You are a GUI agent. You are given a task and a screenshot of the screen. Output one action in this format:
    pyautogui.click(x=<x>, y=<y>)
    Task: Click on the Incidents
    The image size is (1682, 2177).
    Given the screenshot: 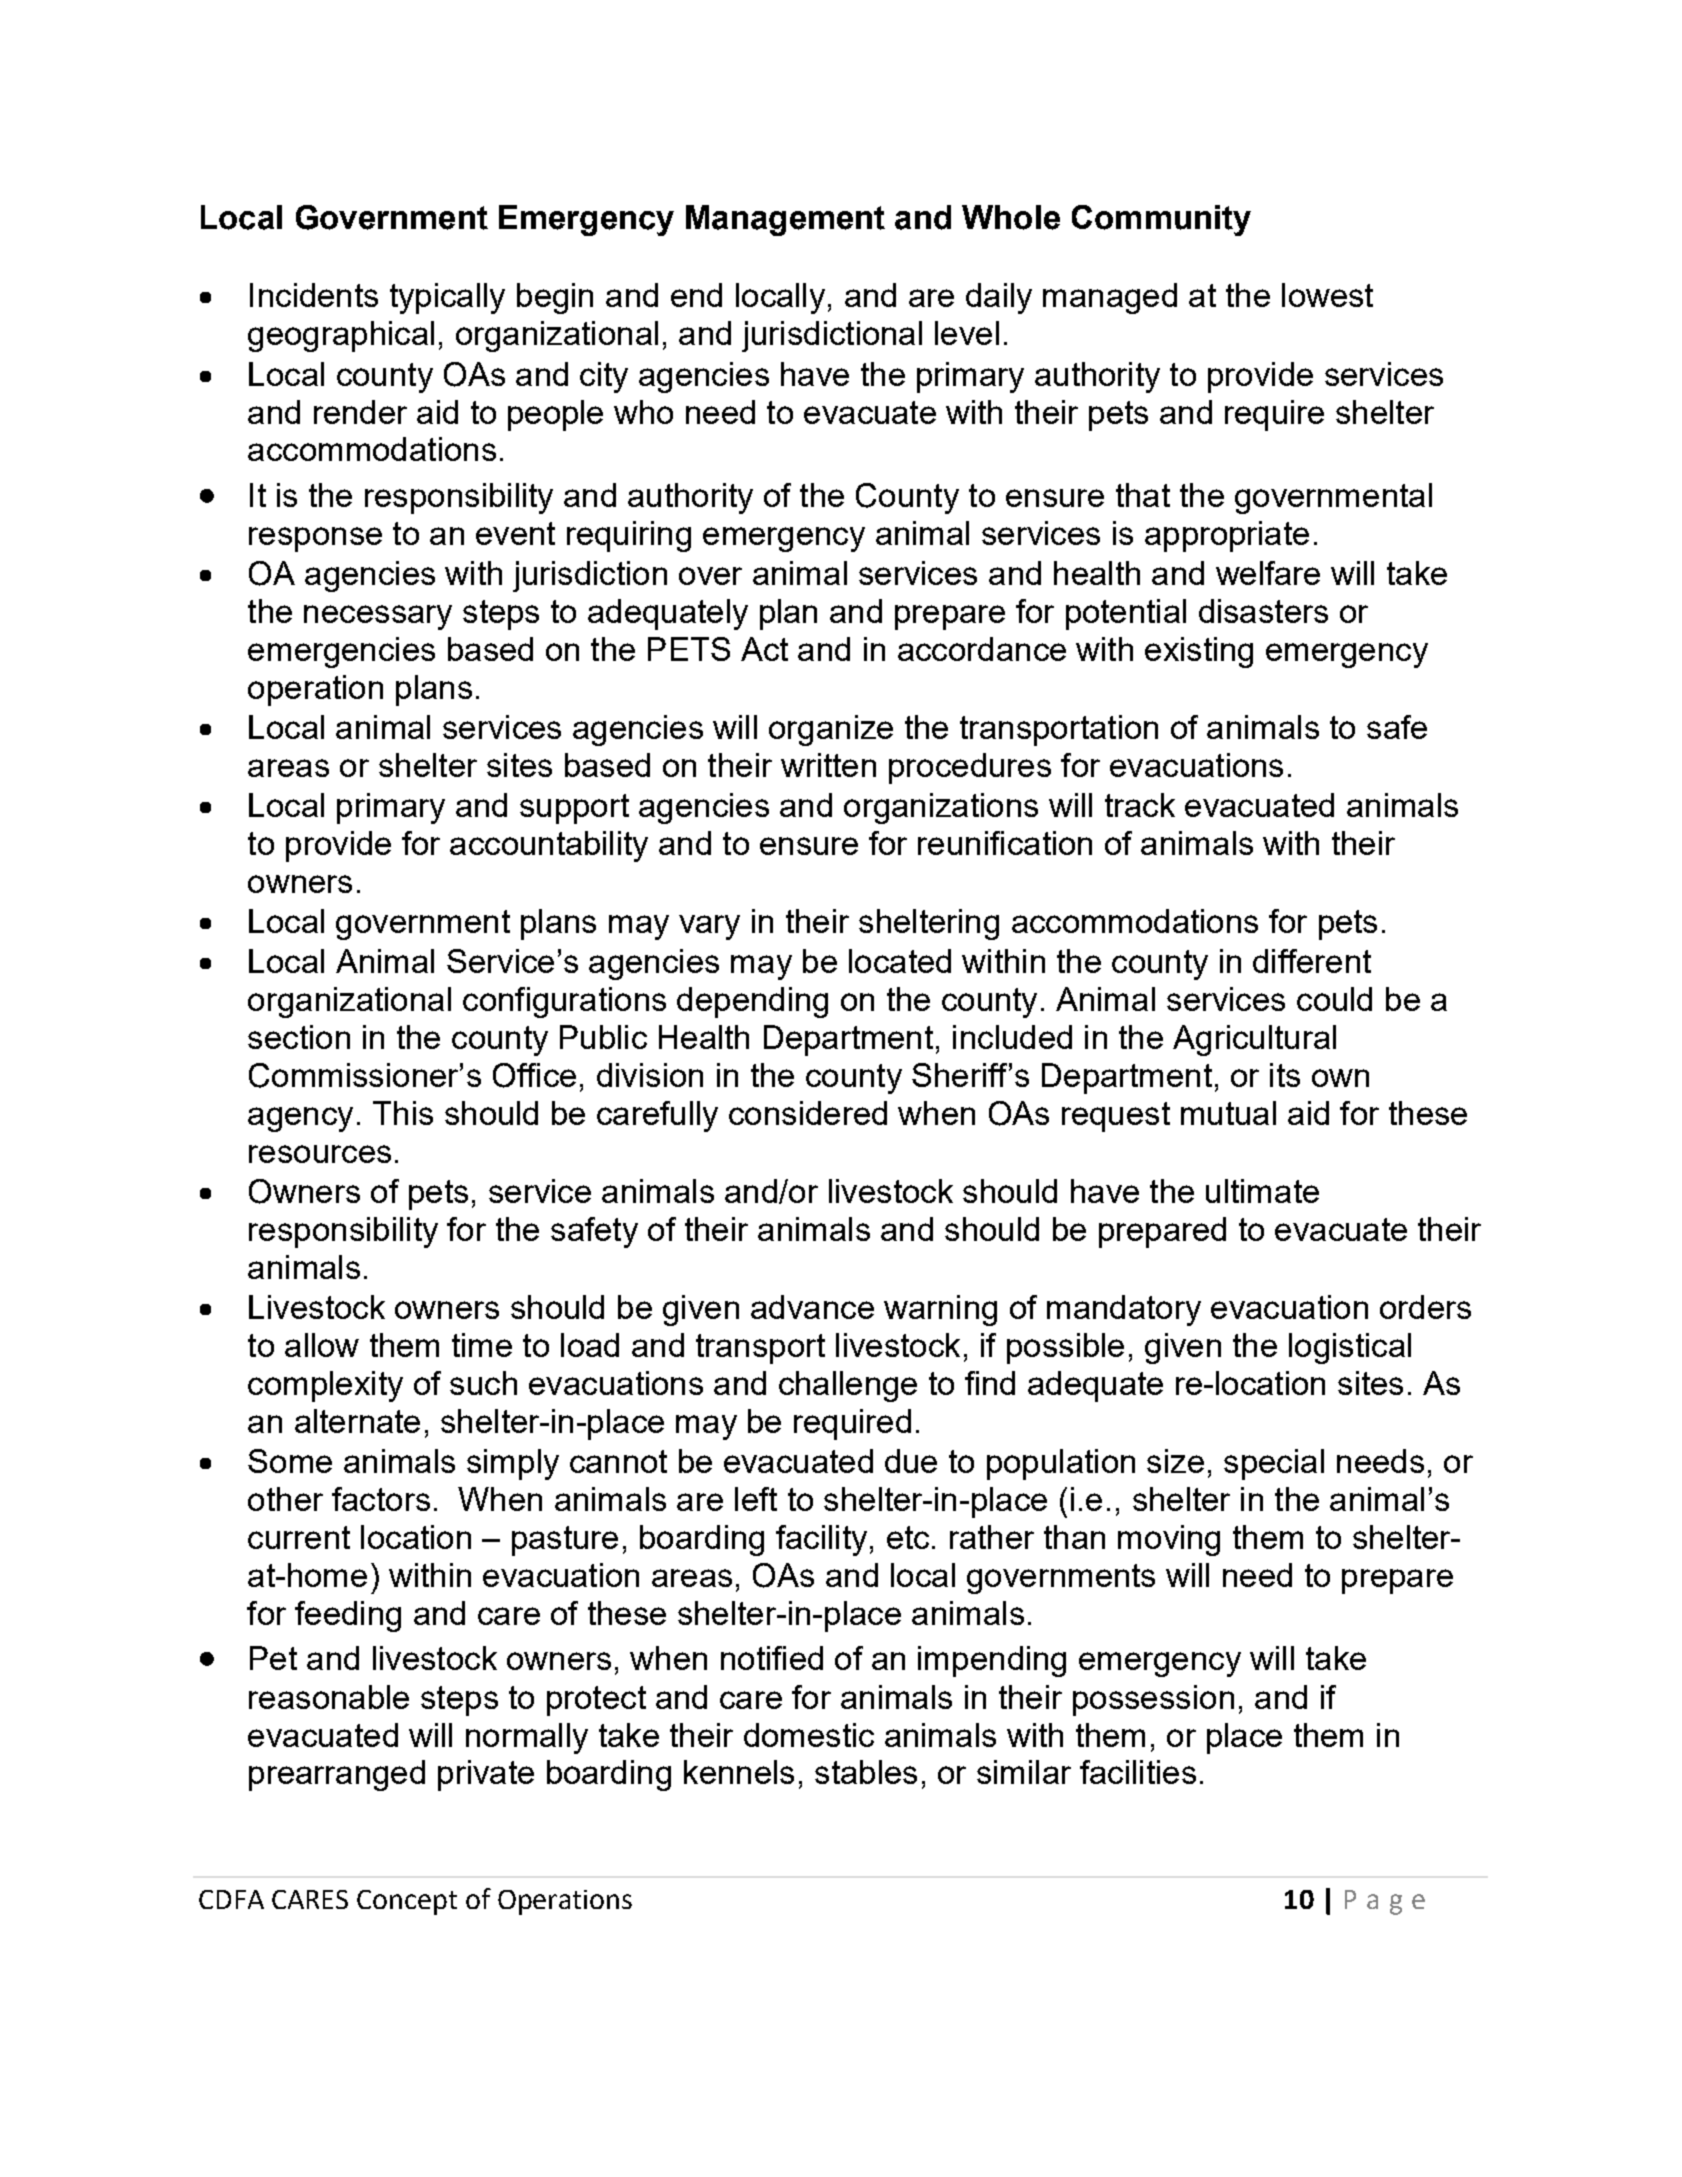 What is the action you would take?
    pyautogui.click(x=314, y=295)
